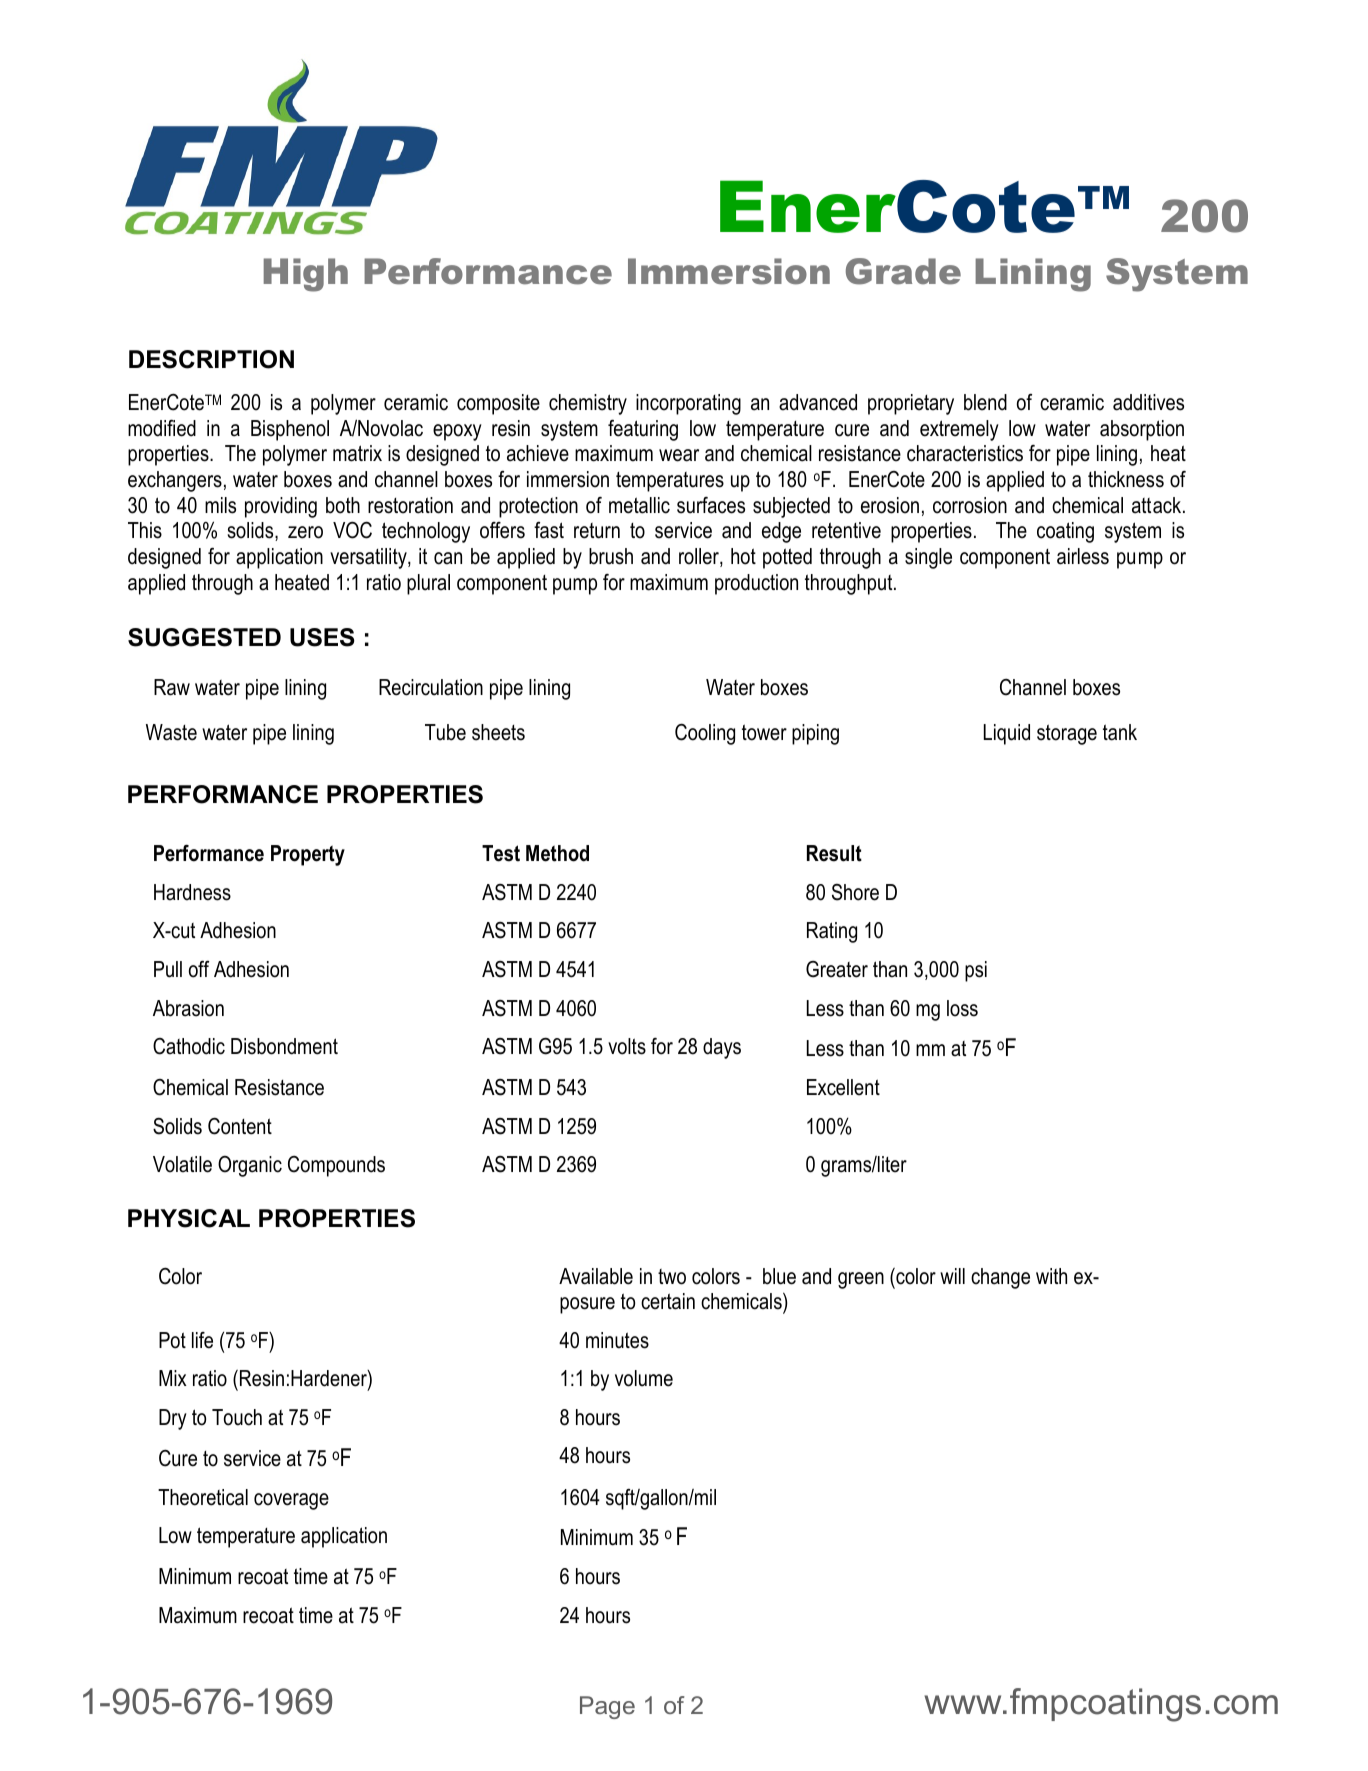  I want to click on with, so click(1051, 1276).
